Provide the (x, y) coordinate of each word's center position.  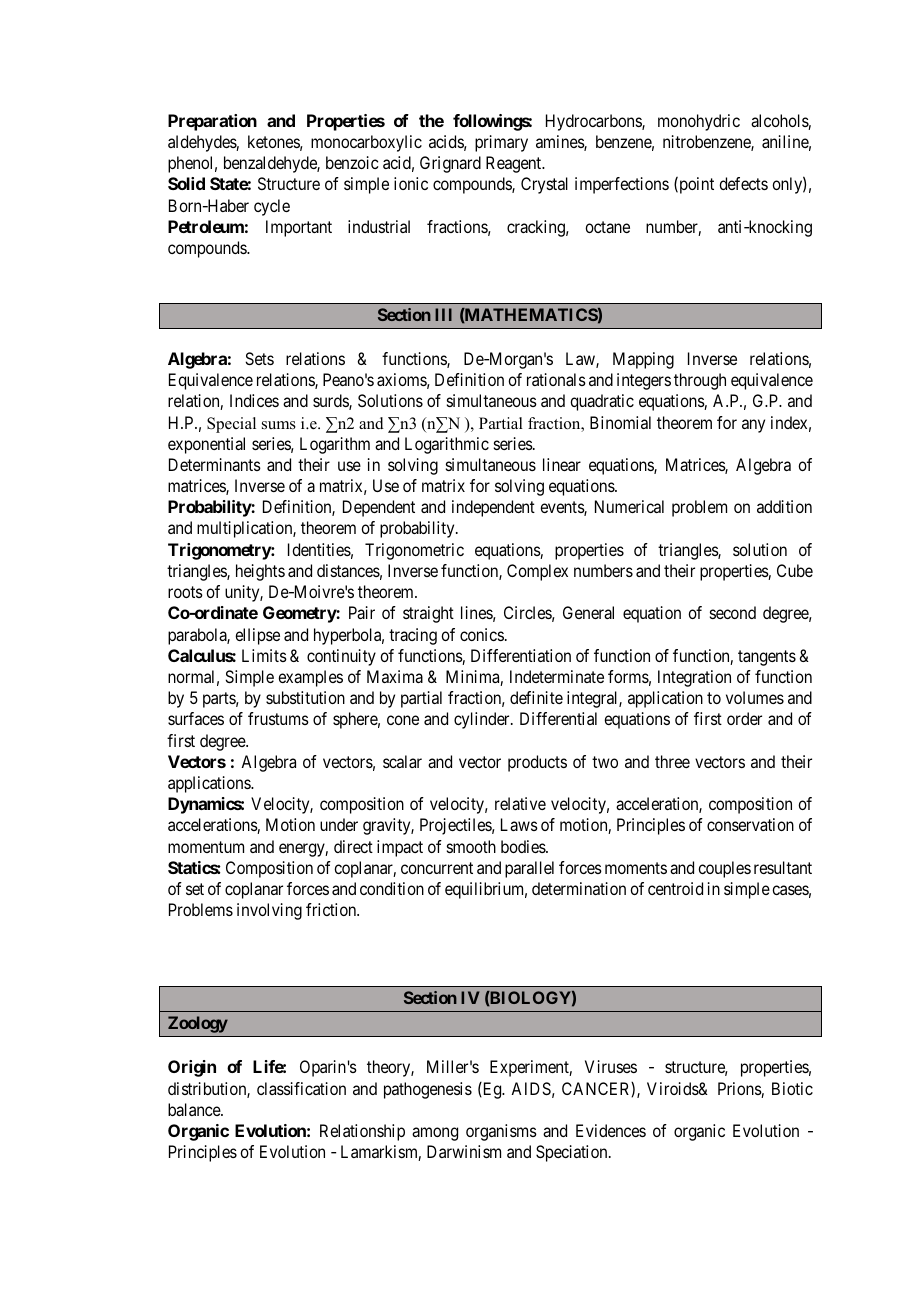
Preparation (212, 122)
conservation (750, 824)
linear (562, 464)
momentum (206, 847)
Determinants (215, 464)
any (753, 426)
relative (520, 803)
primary (501, 143)
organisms (501, 1132)
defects (743, 183)
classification (301, 1088)
